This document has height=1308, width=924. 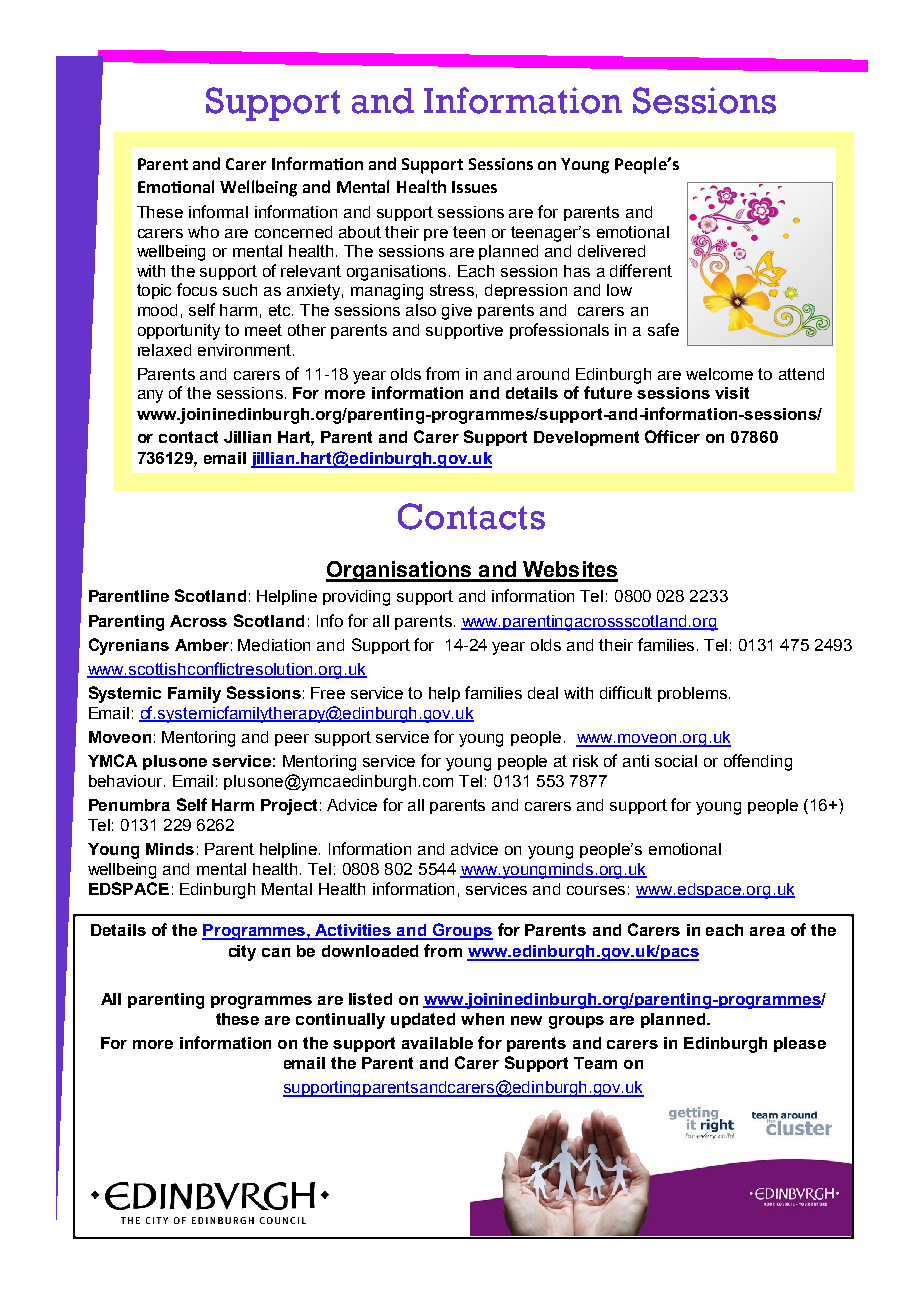 I want to click on providing, so click(x=356, y=598).
